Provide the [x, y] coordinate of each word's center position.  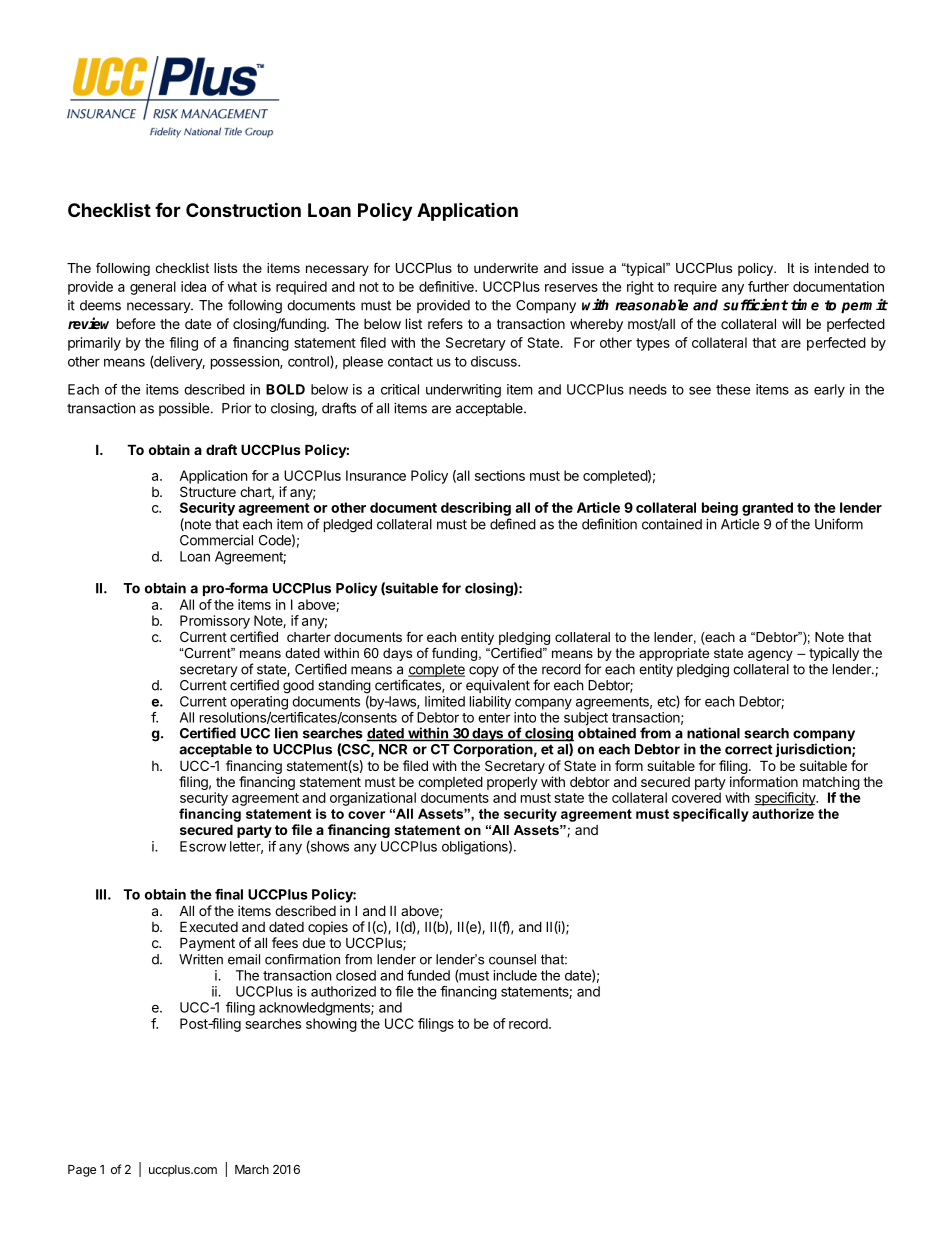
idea [193, 286]
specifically [711, 815]
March [252, 1169]
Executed [209, 926]
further [768, 286]
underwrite [506, 268]
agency [770, 655]
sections [500, 475]
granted [767, 509]
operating [259, 703]
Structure [208, 491]
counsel [512, 959]
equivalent [498, 686]
